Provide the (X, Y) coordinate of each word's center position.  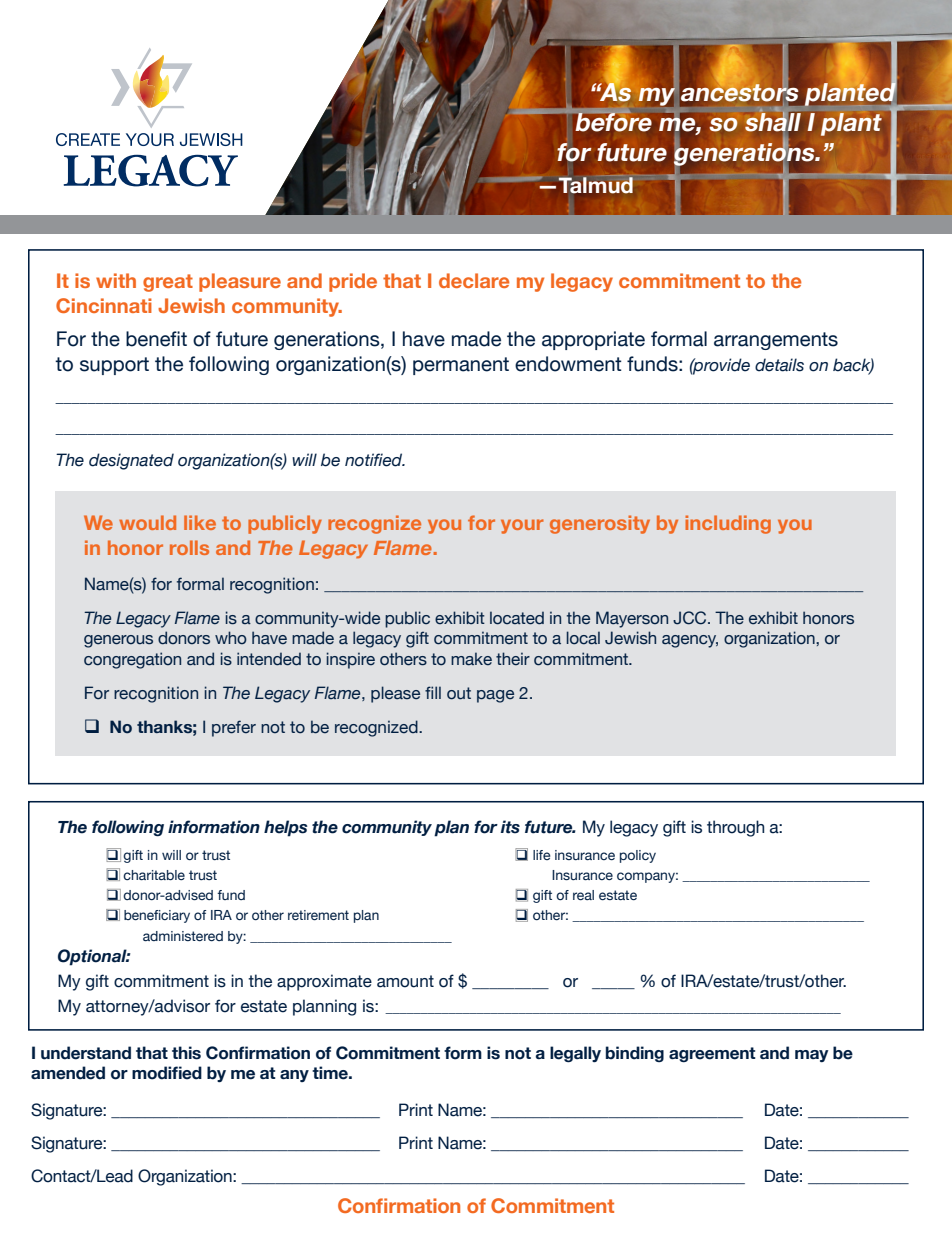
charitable (154, 875)
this (186, 1053)
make (471, 659)
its (510, 827)
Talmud (596, 184)
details (779, 365)
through (735, 828)
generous (118, 641)
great (168, 283)
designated (131, 461)
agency (690, 641)
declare (474, 280)
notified (375, 460)
